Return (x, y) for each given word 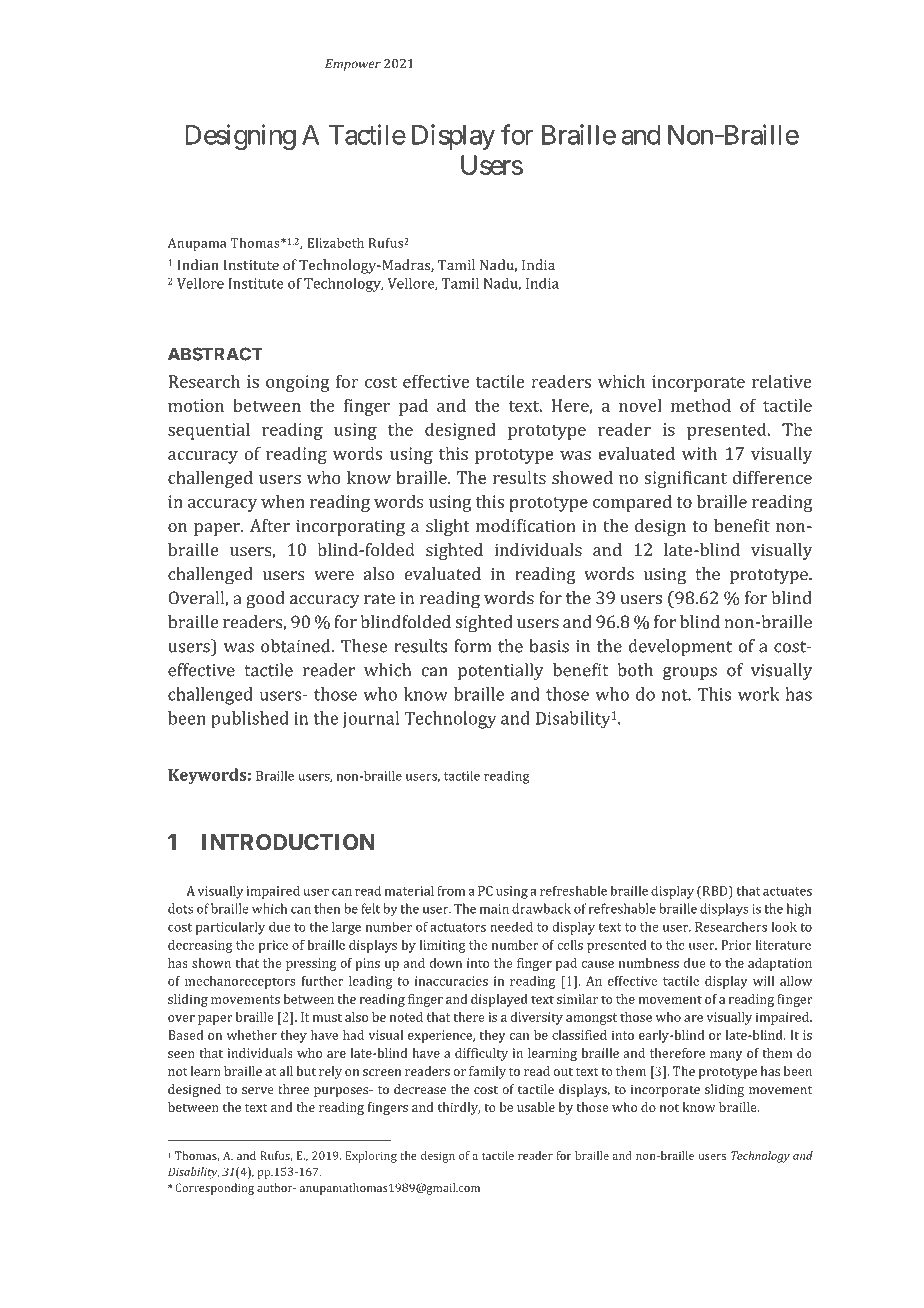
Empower (353, 65)
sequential (209, 431)
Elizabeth (335, 243)
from (451, 890)
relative (781, 381)
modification (526, 525)
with (699, 453)
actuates (787, 891)
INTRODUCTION (288, 842)
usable (536, 1107)
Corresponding (214, 1189)
